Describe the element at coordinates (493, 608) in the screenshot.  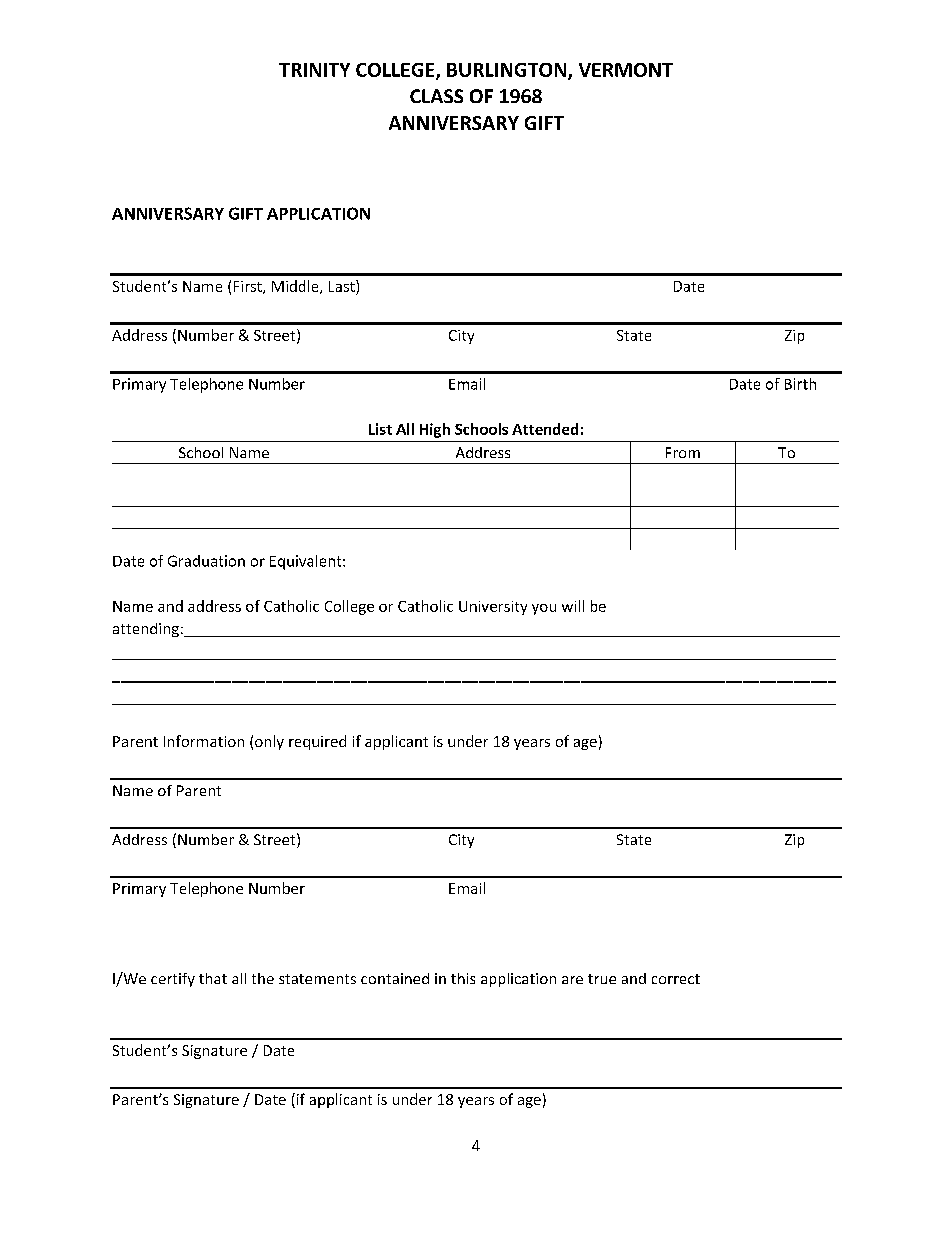
I see `University` at that location.
